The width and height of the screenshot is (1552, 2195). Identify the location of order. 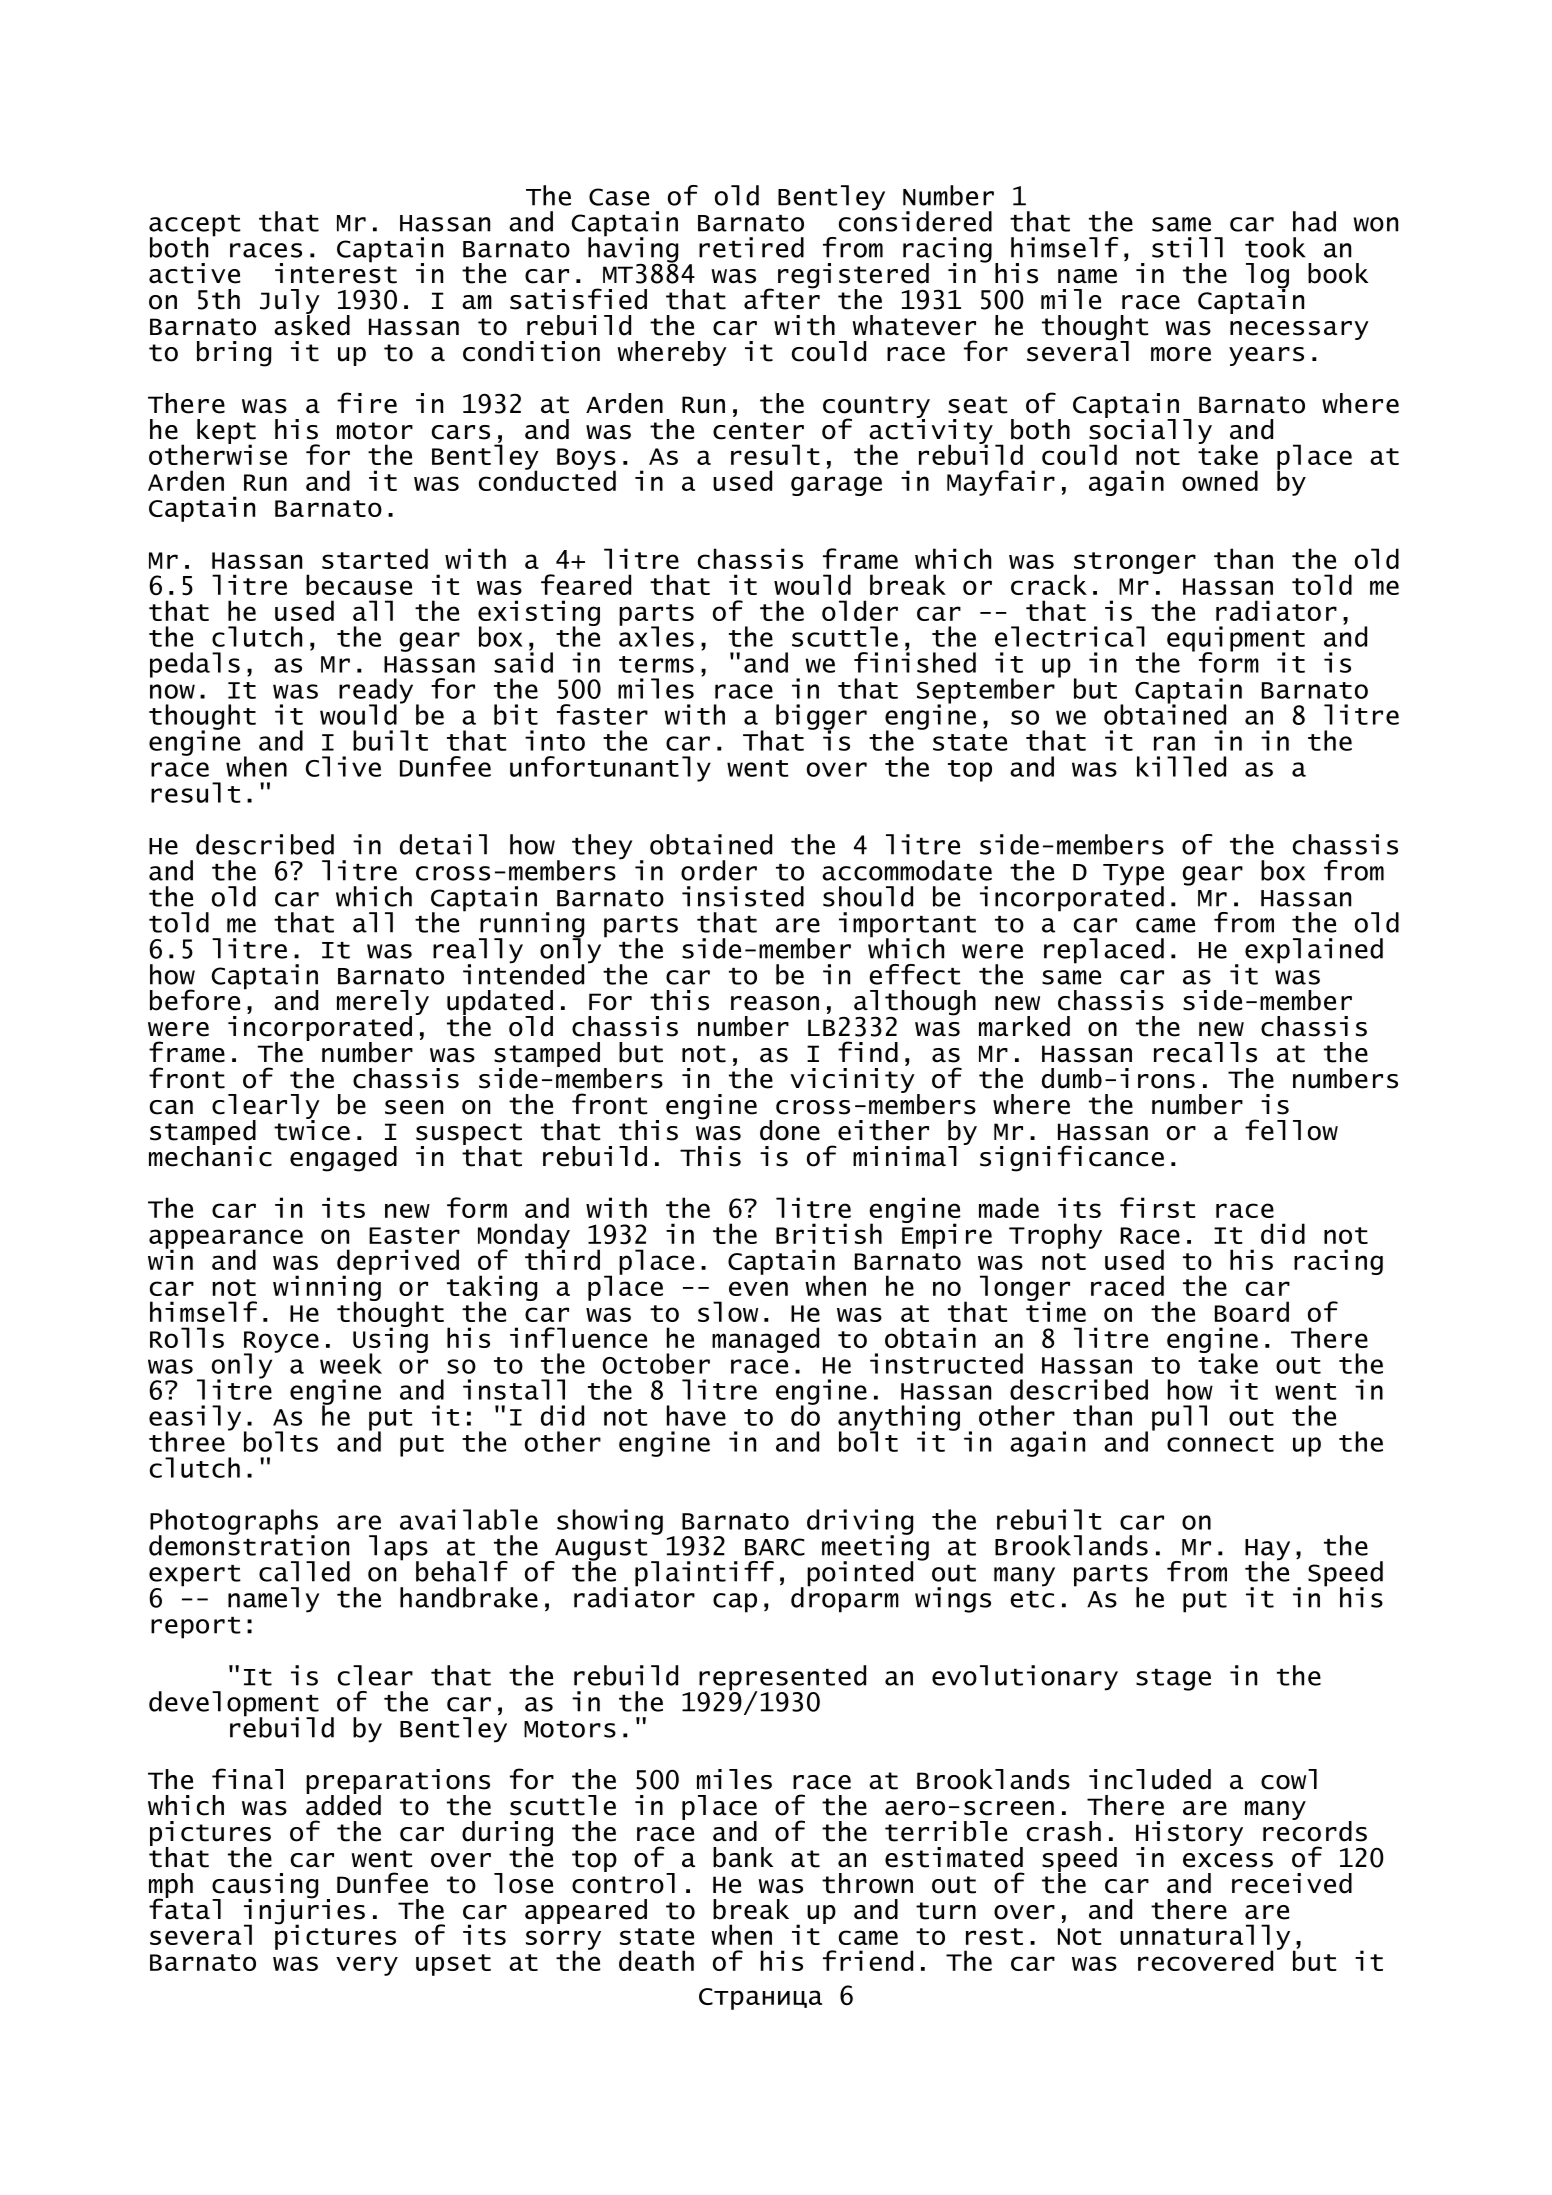
(719, 870).
